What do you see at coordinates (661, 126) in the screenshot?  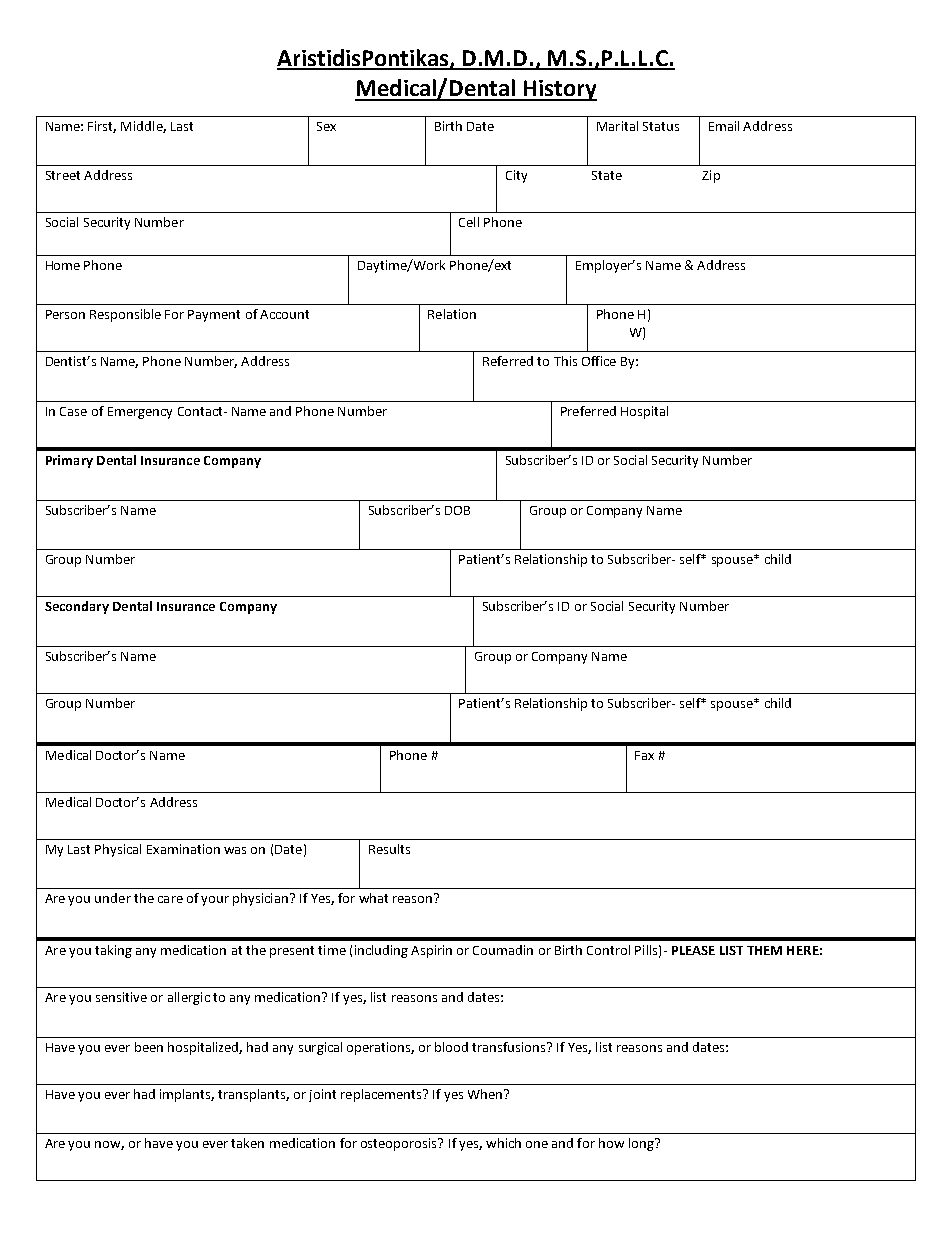 I see `Status` at bounding box center [661, 126].
